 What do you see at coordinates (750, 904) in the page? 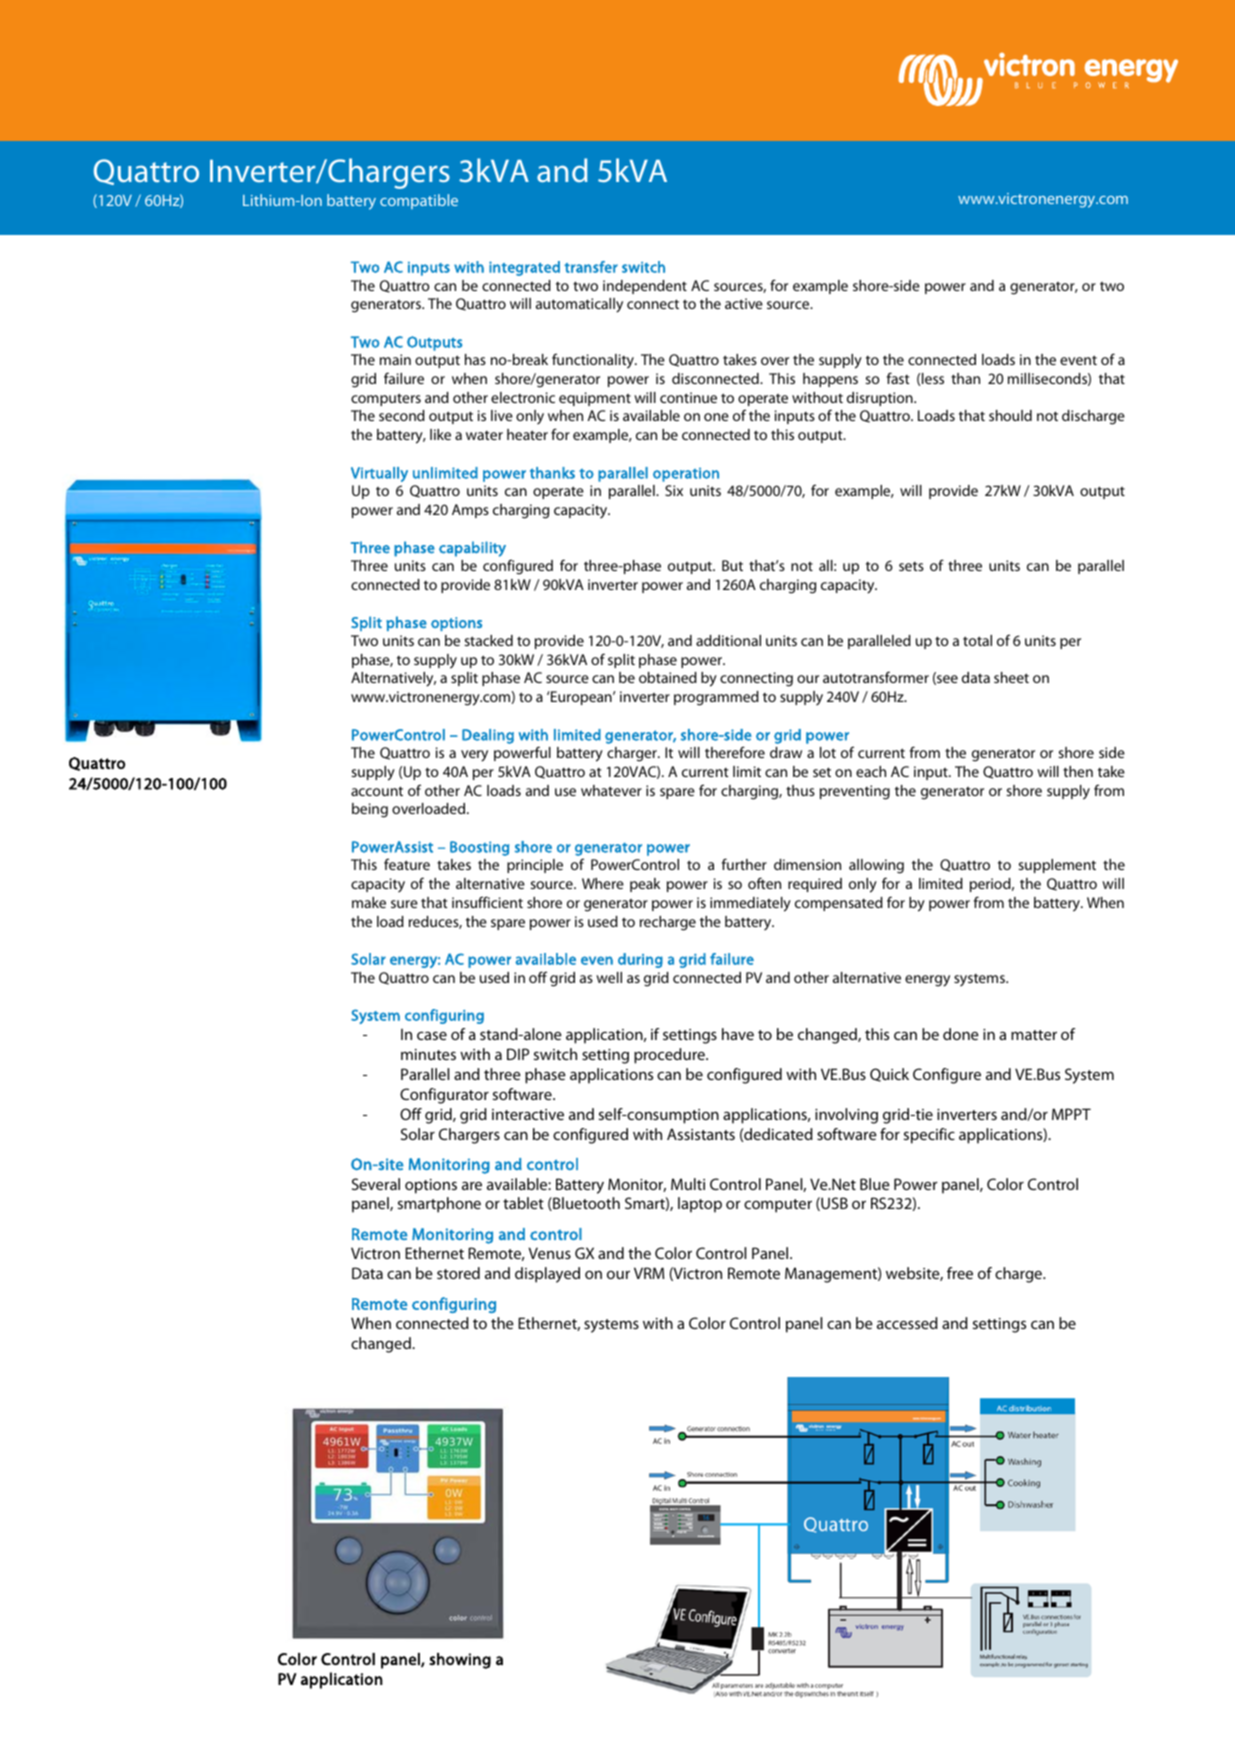
I see `immediately` at bounding box center [750, 904].
